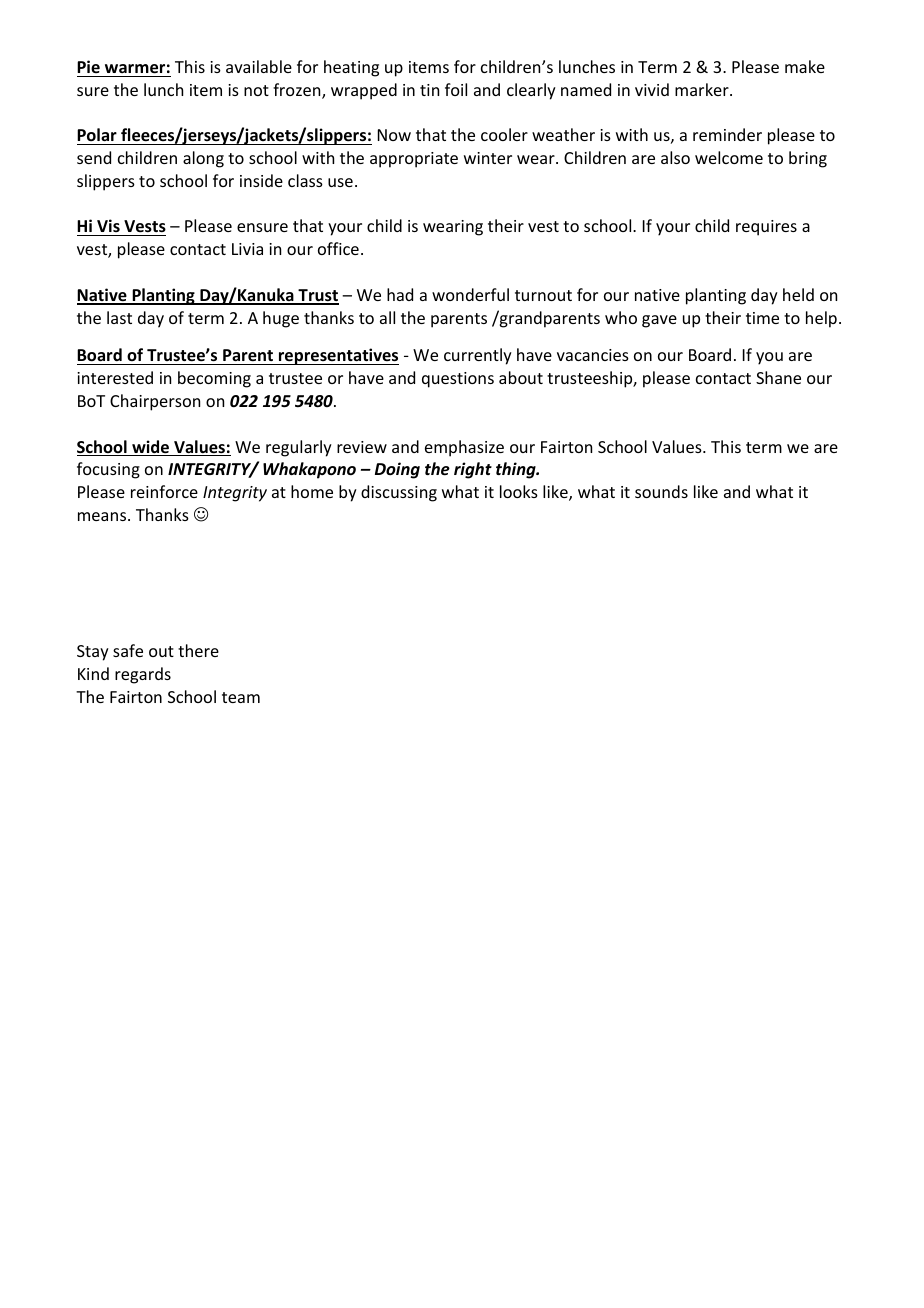 This document has height=1308, width=924. I want to click on sounds, so click(661, 491).
